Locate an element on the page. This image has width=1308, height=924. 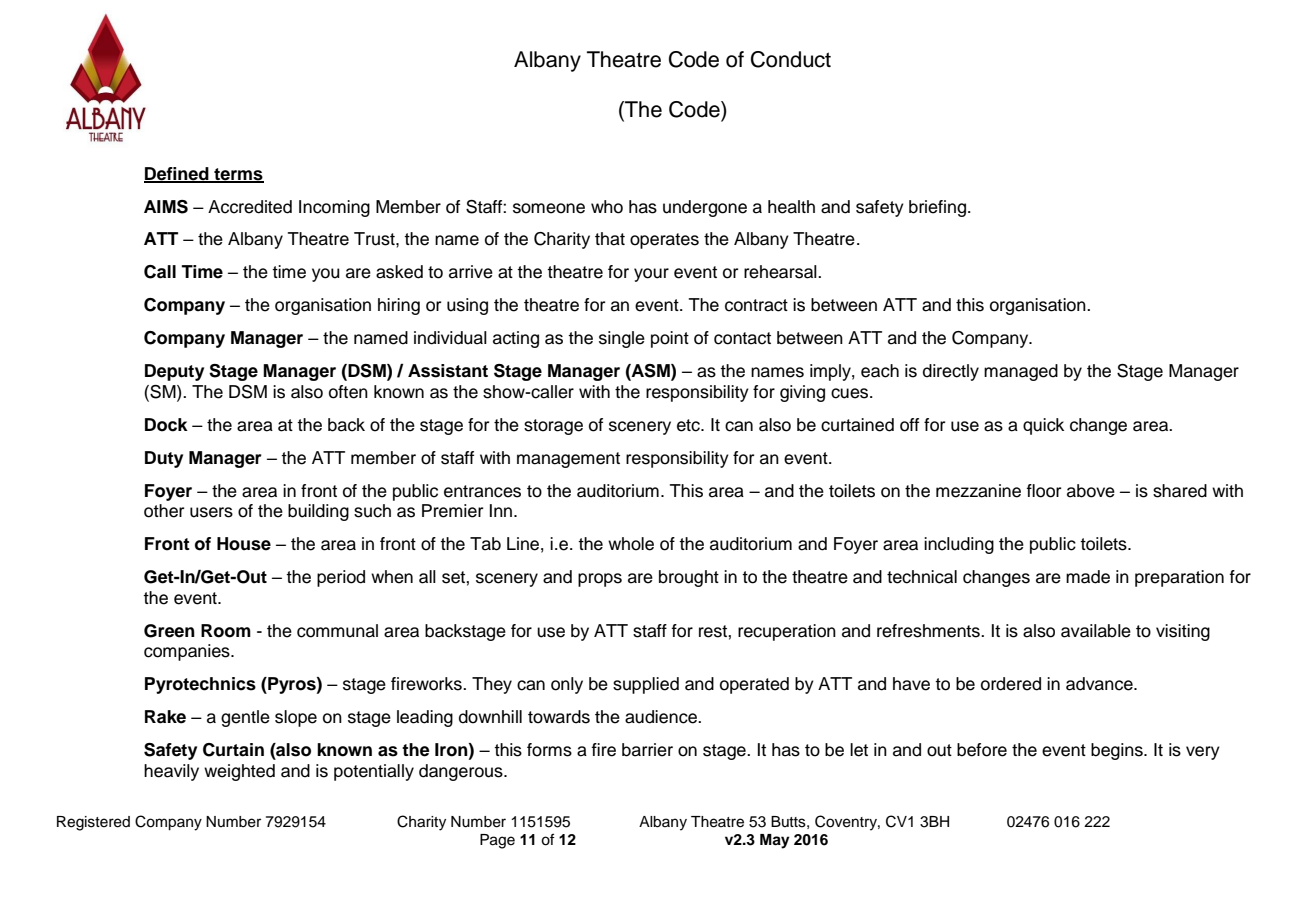
etc is located at coordinates (690, 425).
